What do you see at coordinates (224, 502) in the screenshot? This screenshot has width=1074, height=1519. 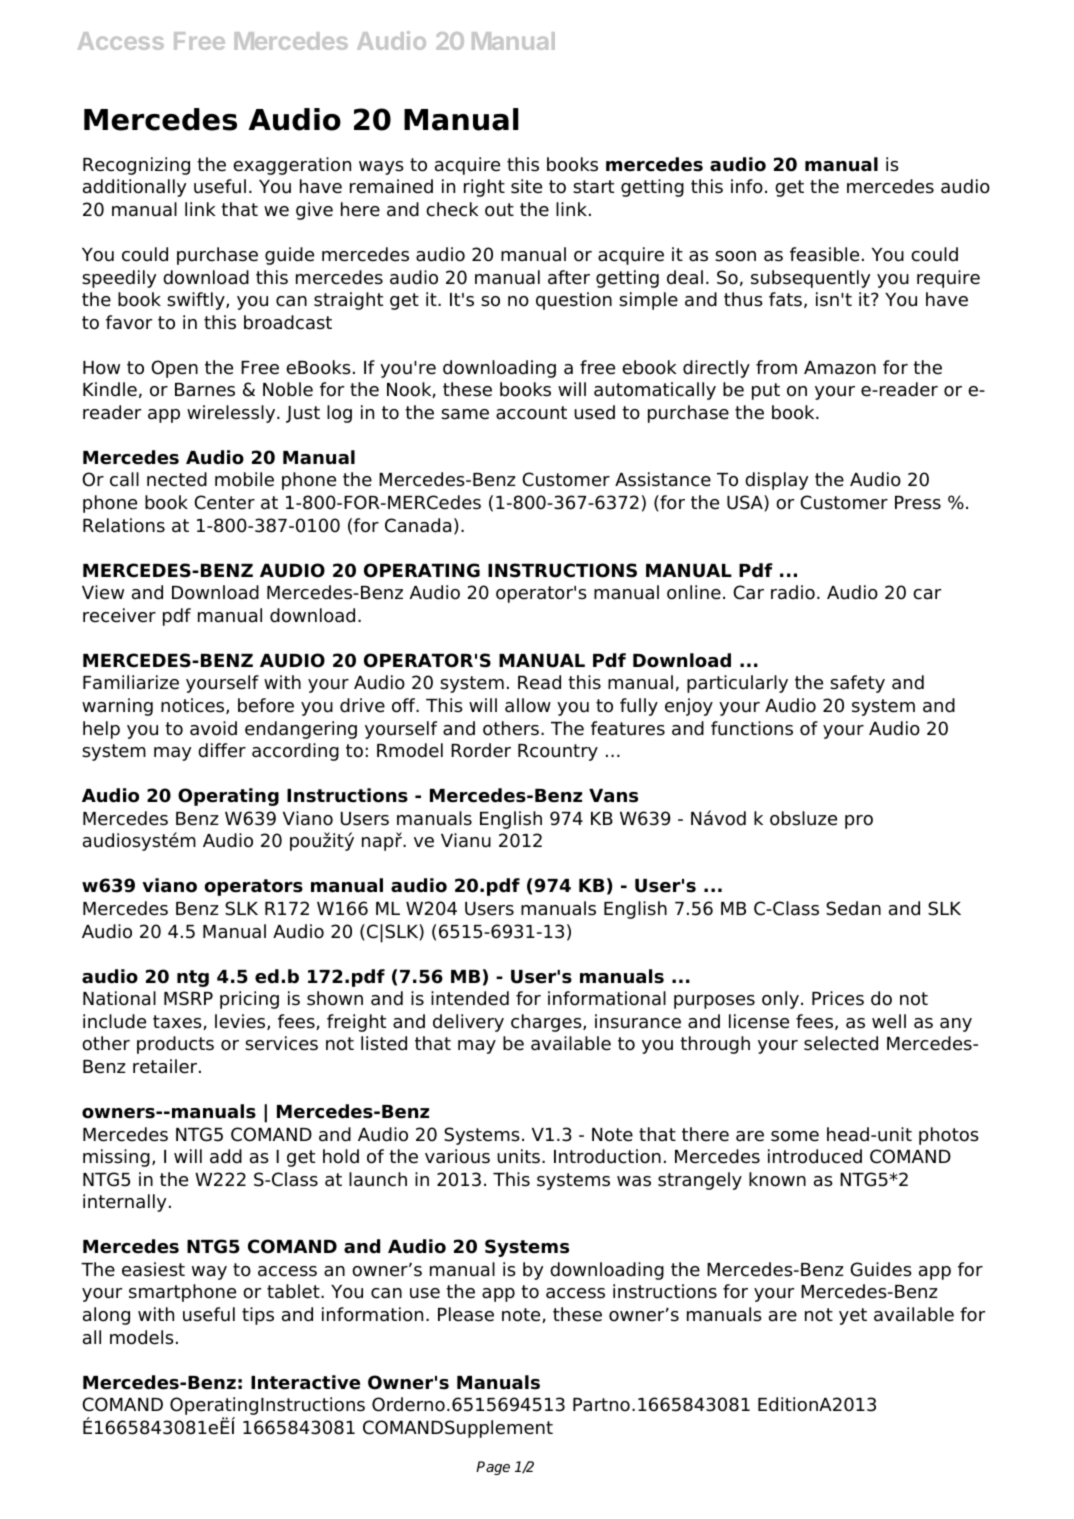 I see `Center` at bounding box center [224, 502].
